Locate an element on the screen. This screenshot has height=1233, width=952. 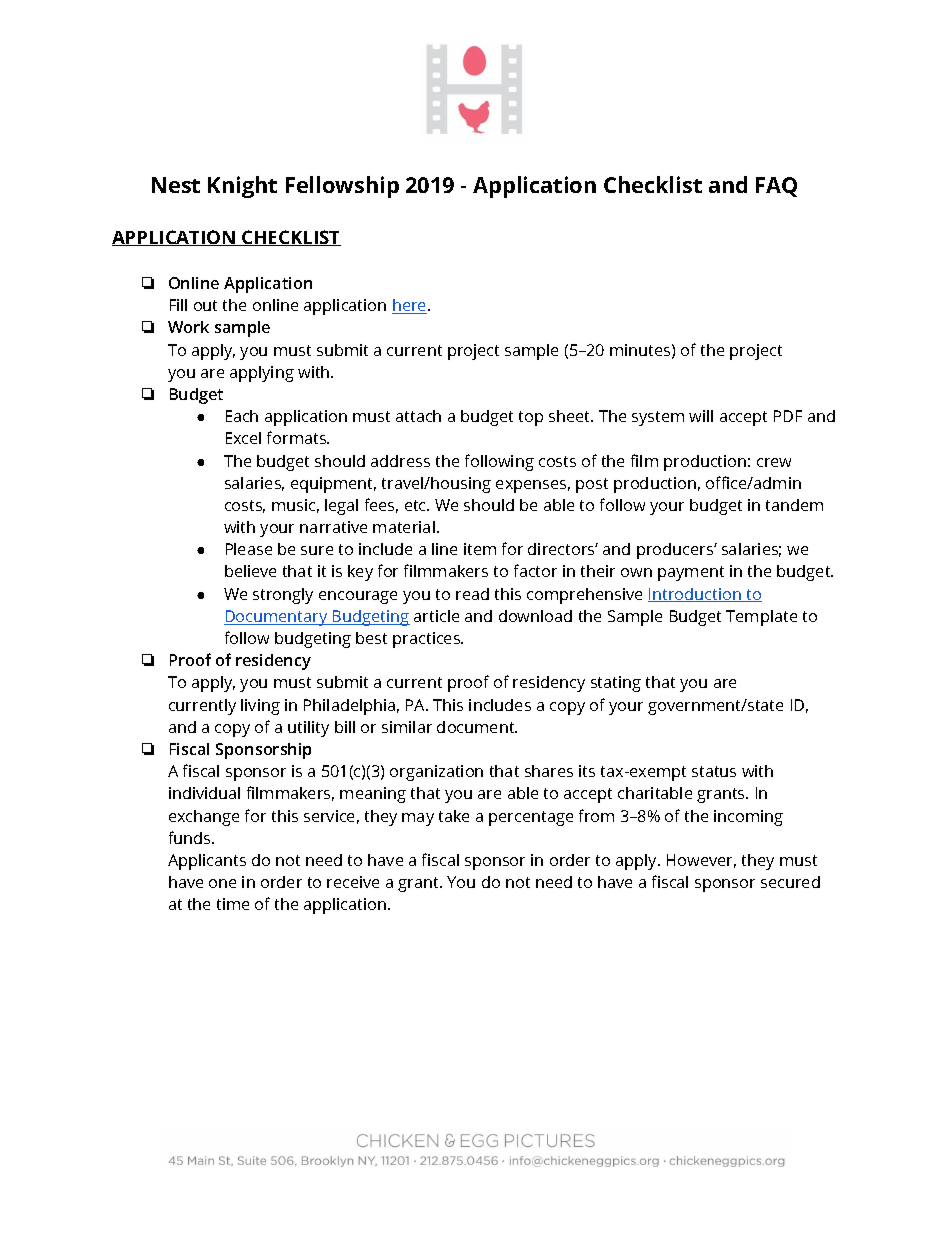
producers is located at coordinates (676, 551).
